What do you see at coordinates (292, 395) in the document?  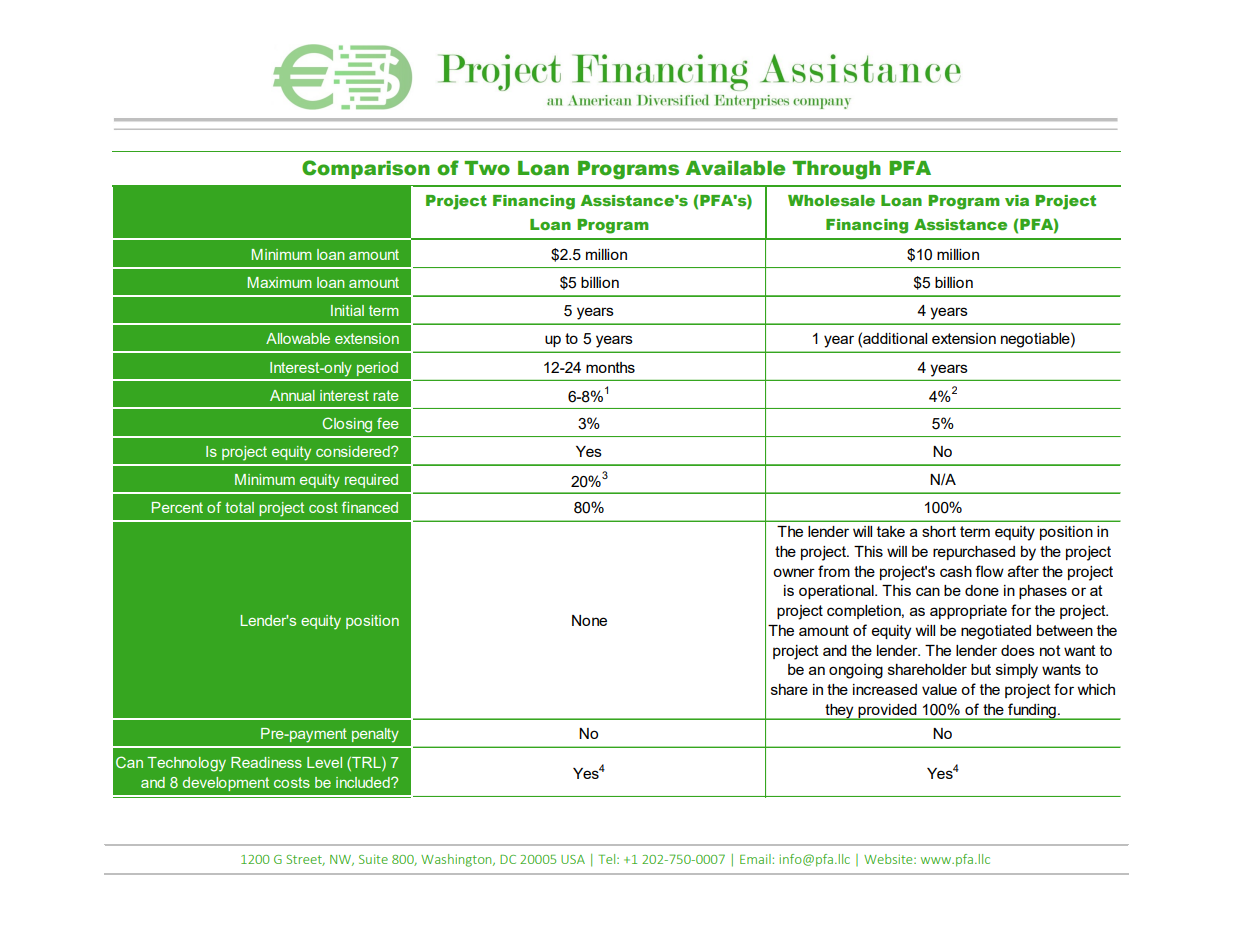 I see `Annual` at bounding box center [292, 395].
